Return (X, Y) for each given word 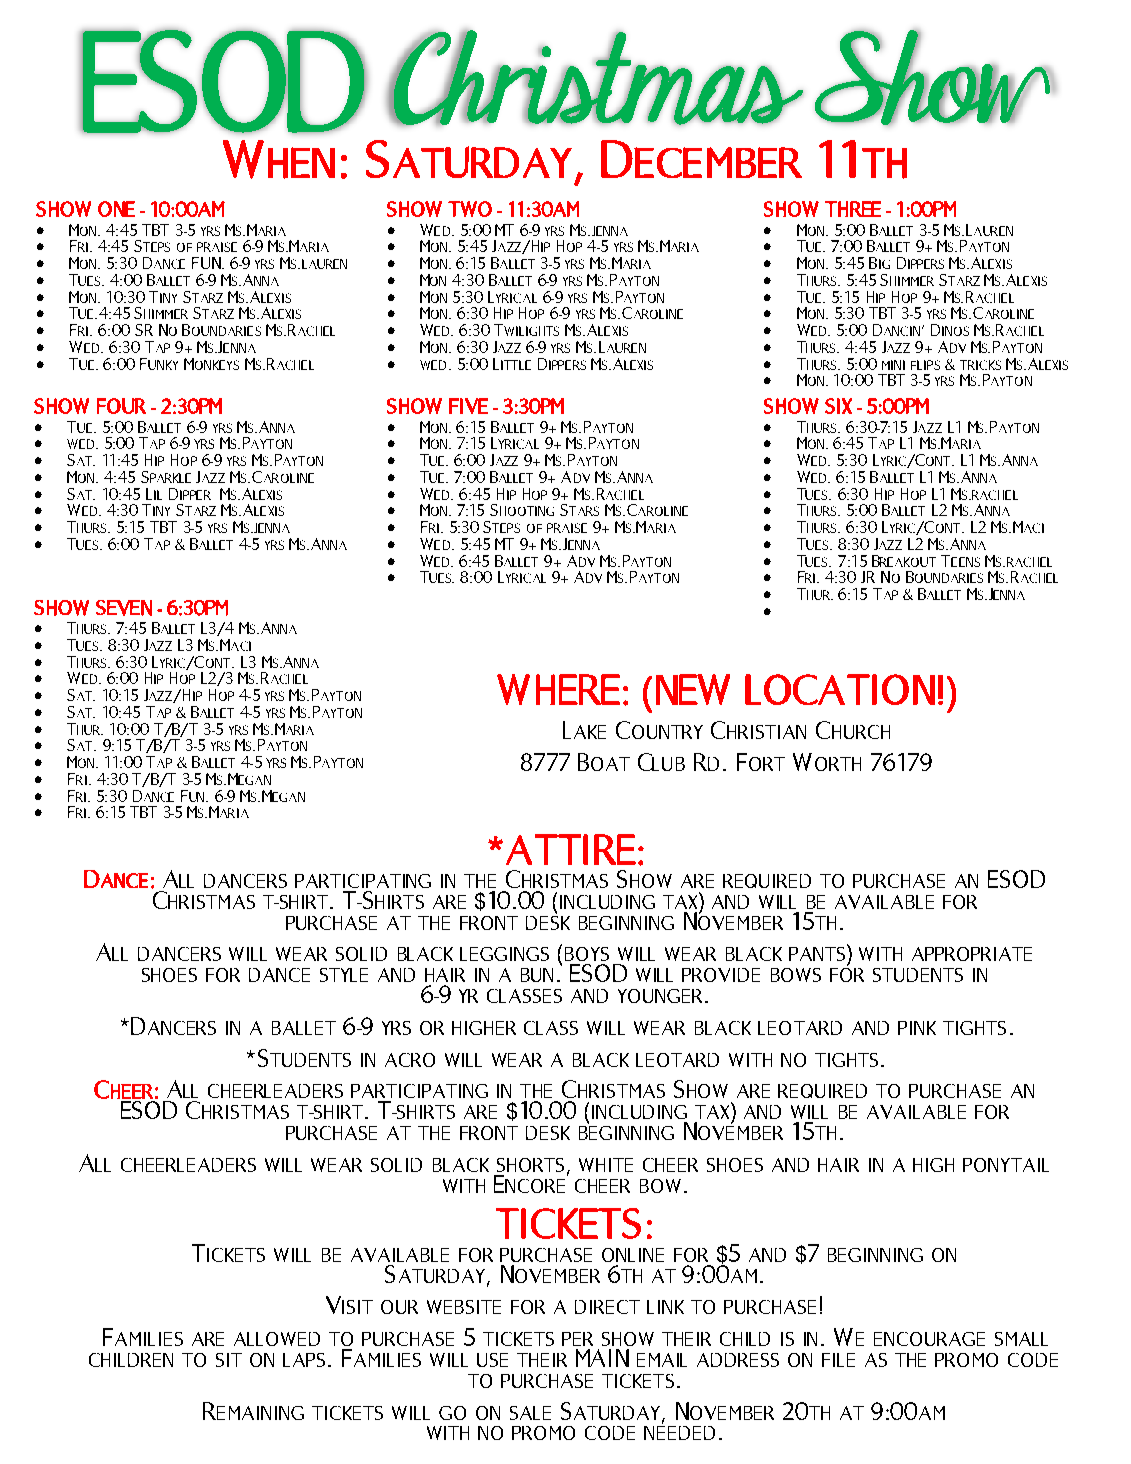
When (279, 159)
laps (304, 1360)
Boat (604, 762)
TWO (470, 209)
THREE (853, 209)
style (344, 975)
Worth (827, 762)
